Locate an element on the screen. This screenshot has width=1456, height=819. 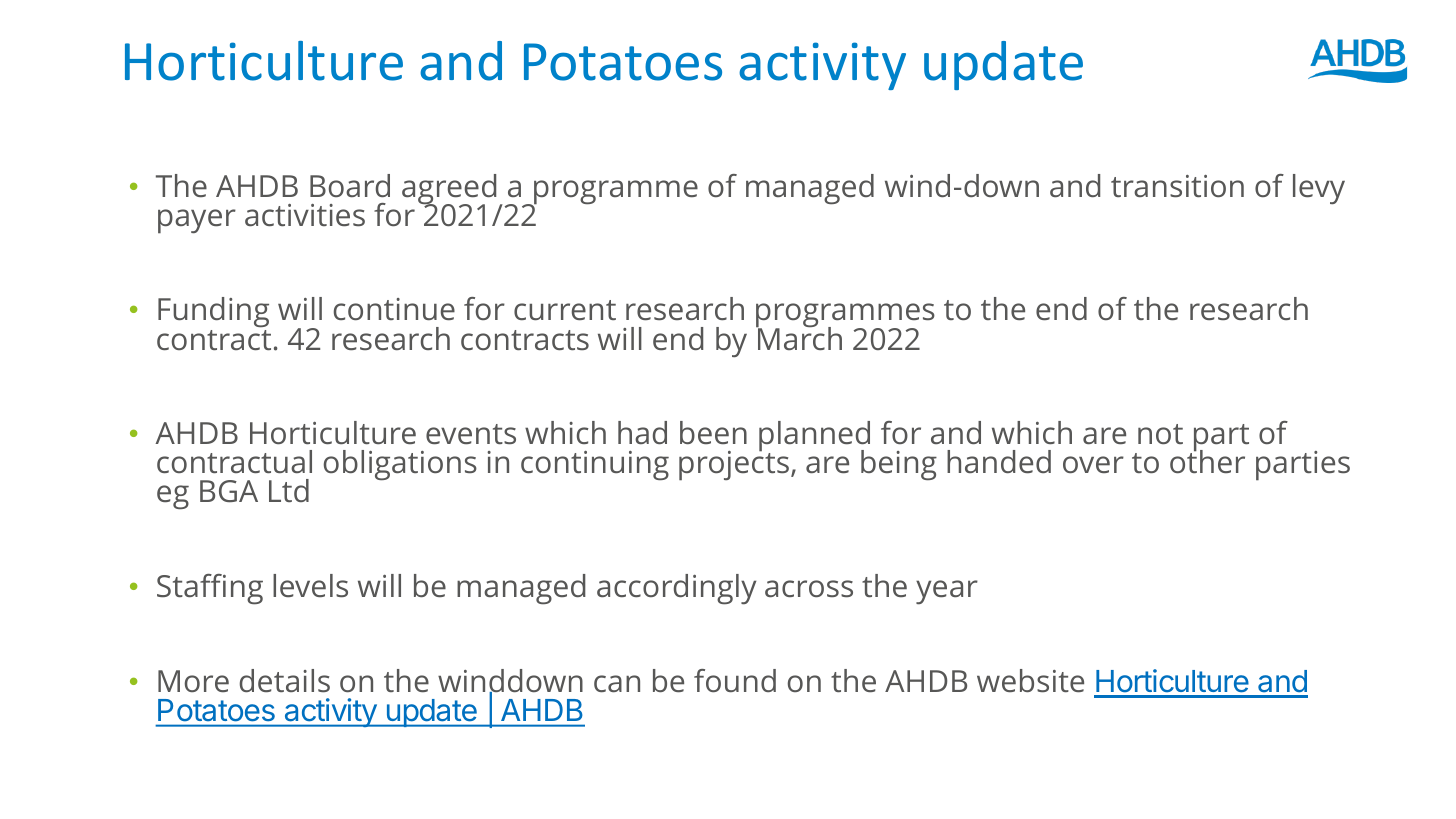
been is located at coordinates (713, 432).
